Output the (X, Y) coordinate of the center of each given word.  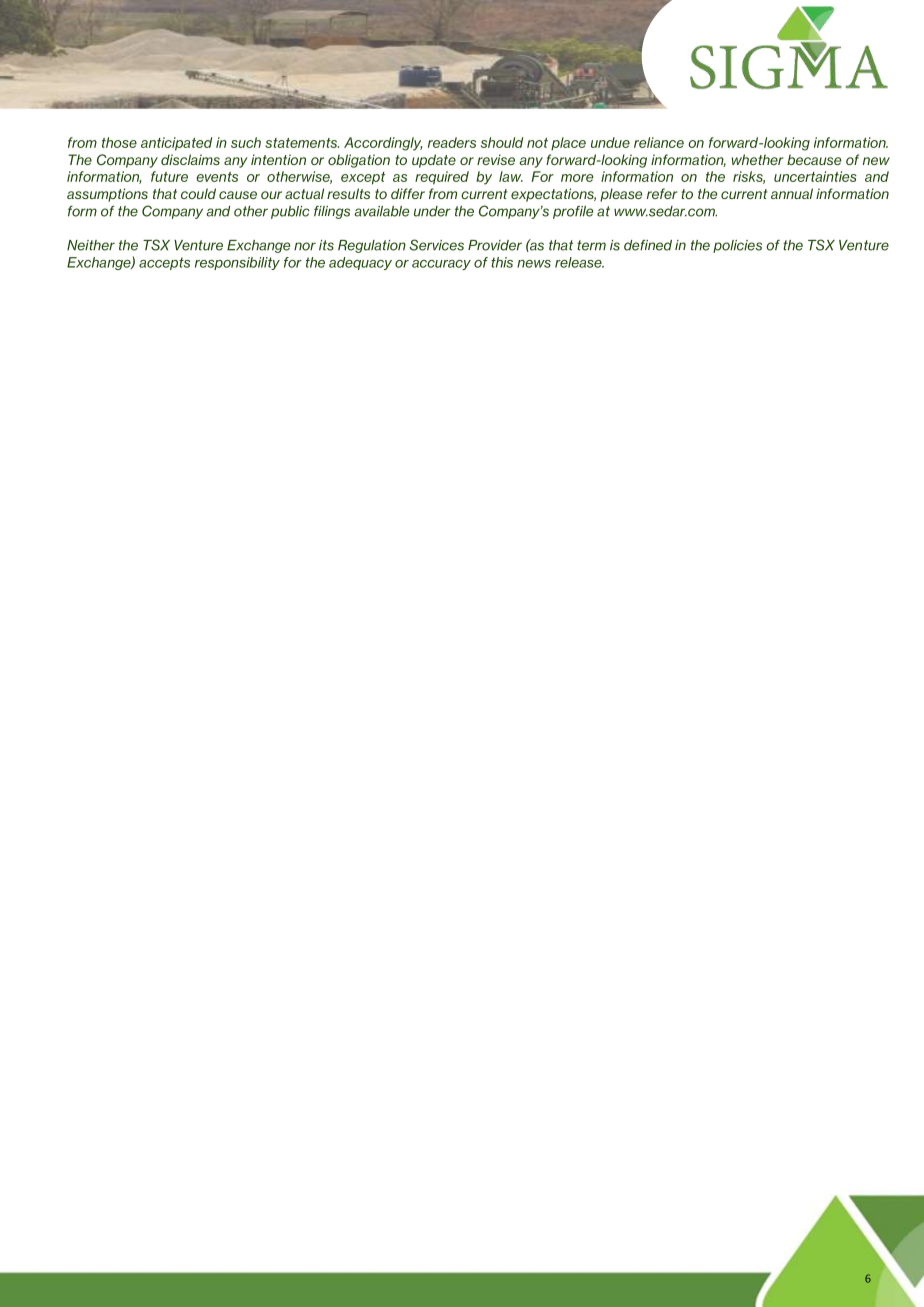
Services (436, 245)
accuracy (441, 265)
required (442, 178)
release (579, 262)
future (169, 176)
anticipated (176, 144)
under (432, 211)
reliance (659, 142)
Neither (91, 245)
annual (792, 193)
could (198, 193)
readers (452, 142)
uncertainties (815, 176)
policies (737, 246)
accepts (164, 263)
